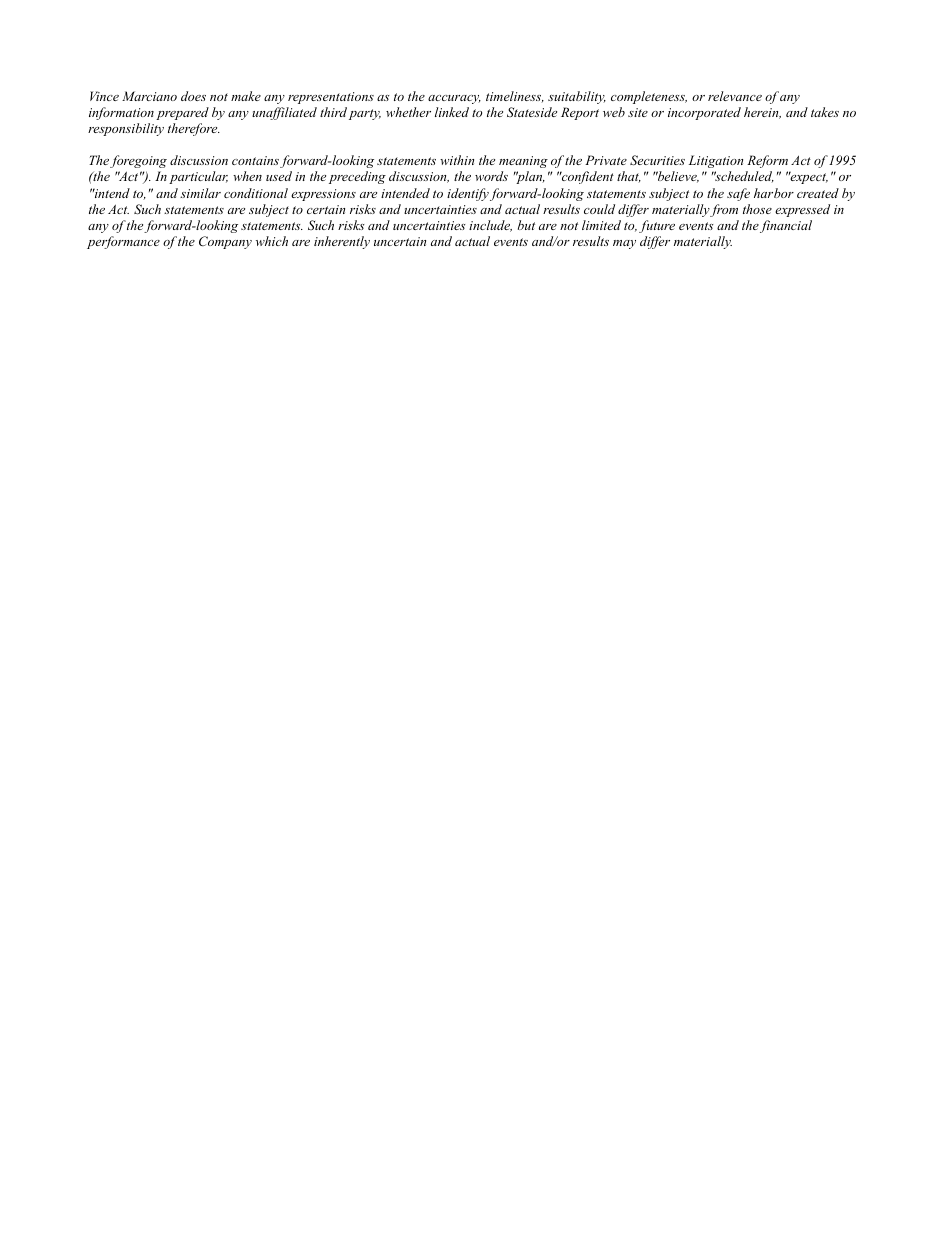 This page has height=1233, width=952. I want to click on within, so click(457, 160).
